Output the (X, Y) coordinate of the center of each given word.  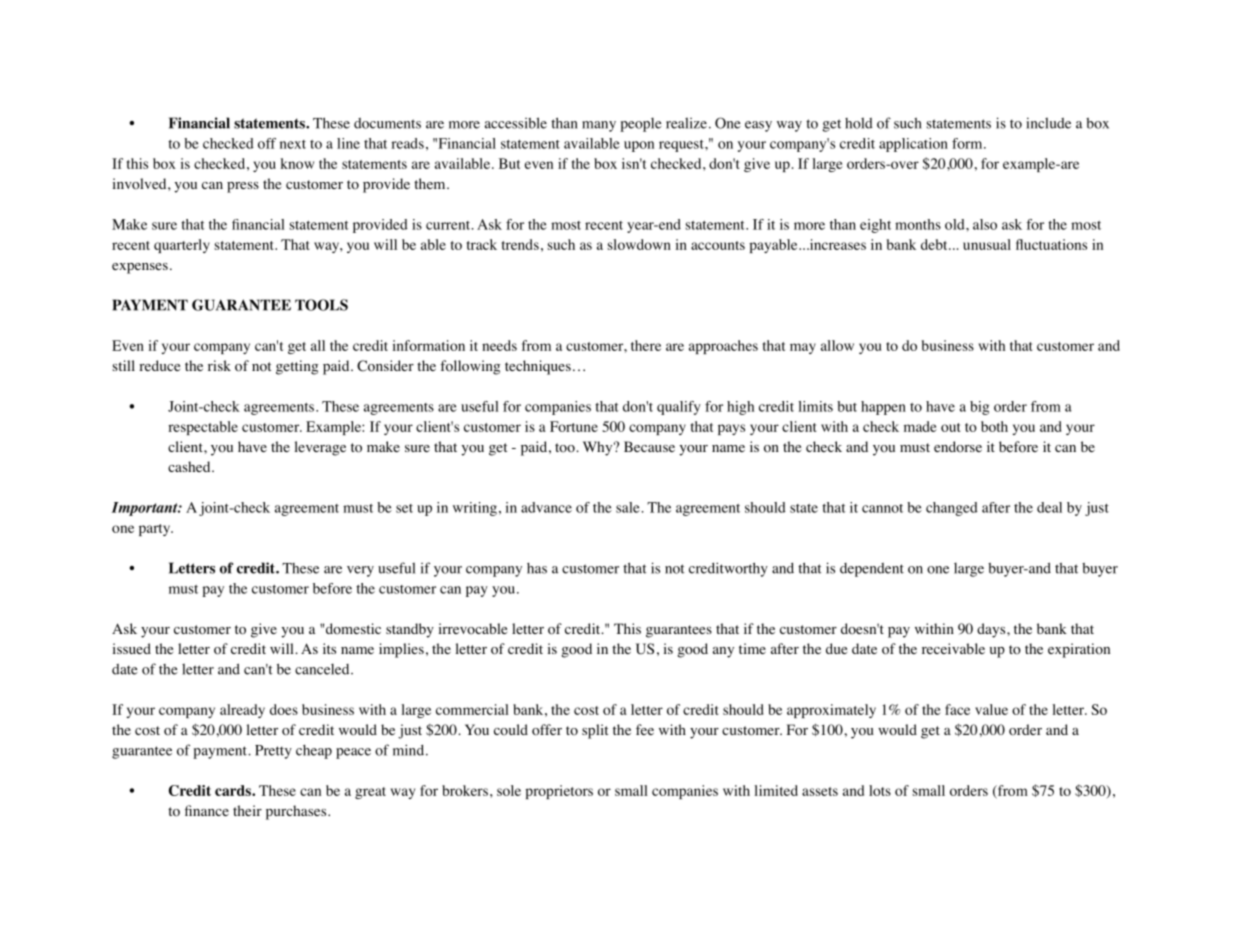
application (913, 145)
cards (234, 790)
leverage (320, 448)
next (293, 144)
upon (639, 146)
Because (649, 446)
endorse (958, 447)
